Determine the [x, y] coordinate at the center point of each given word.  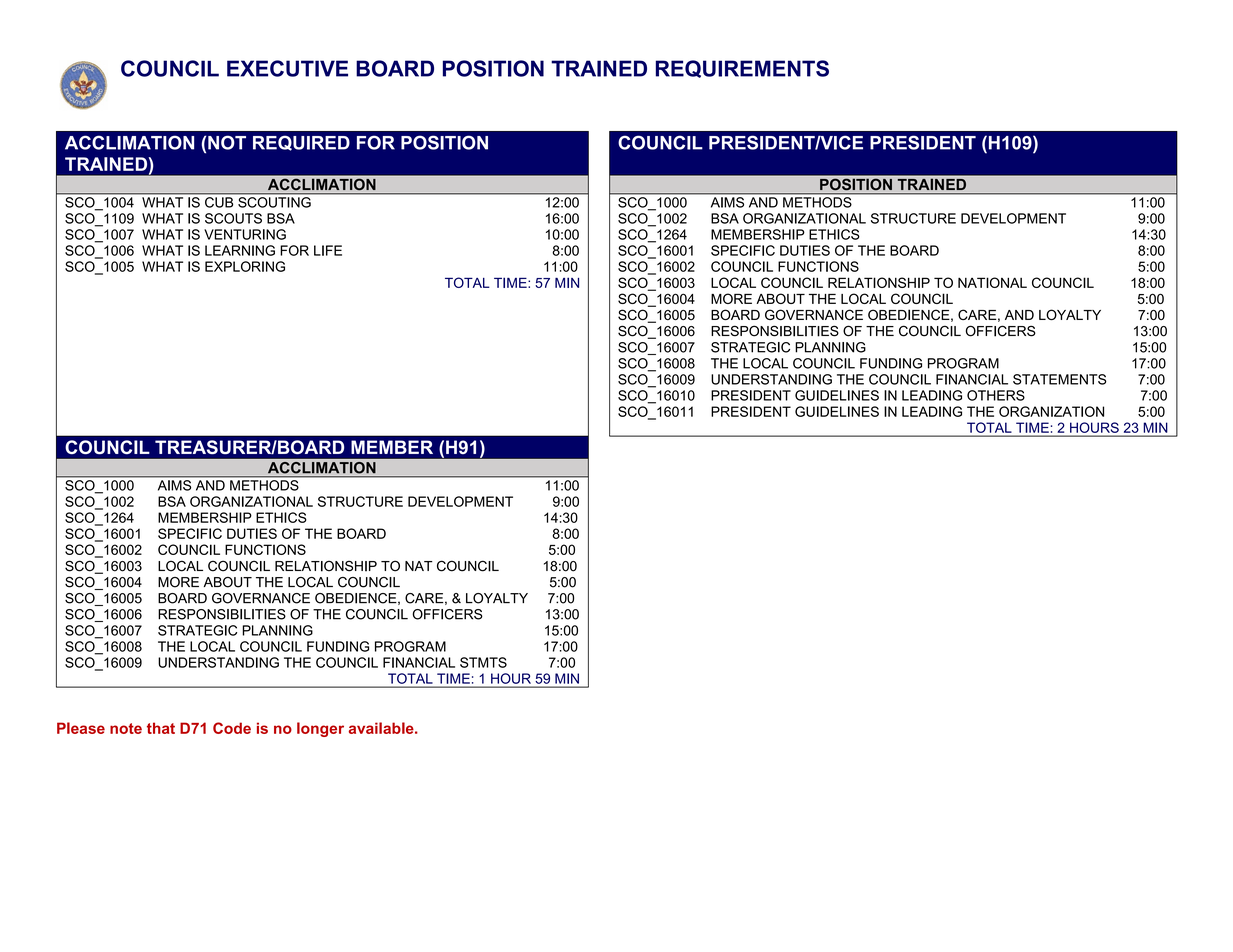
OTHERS [996, 395]
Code [232, 728]
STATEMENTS [1060, 379]
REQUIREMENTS [742, 69]
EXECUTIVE [287, 68]
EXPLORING [245, 266]
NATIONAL [992, 282]
